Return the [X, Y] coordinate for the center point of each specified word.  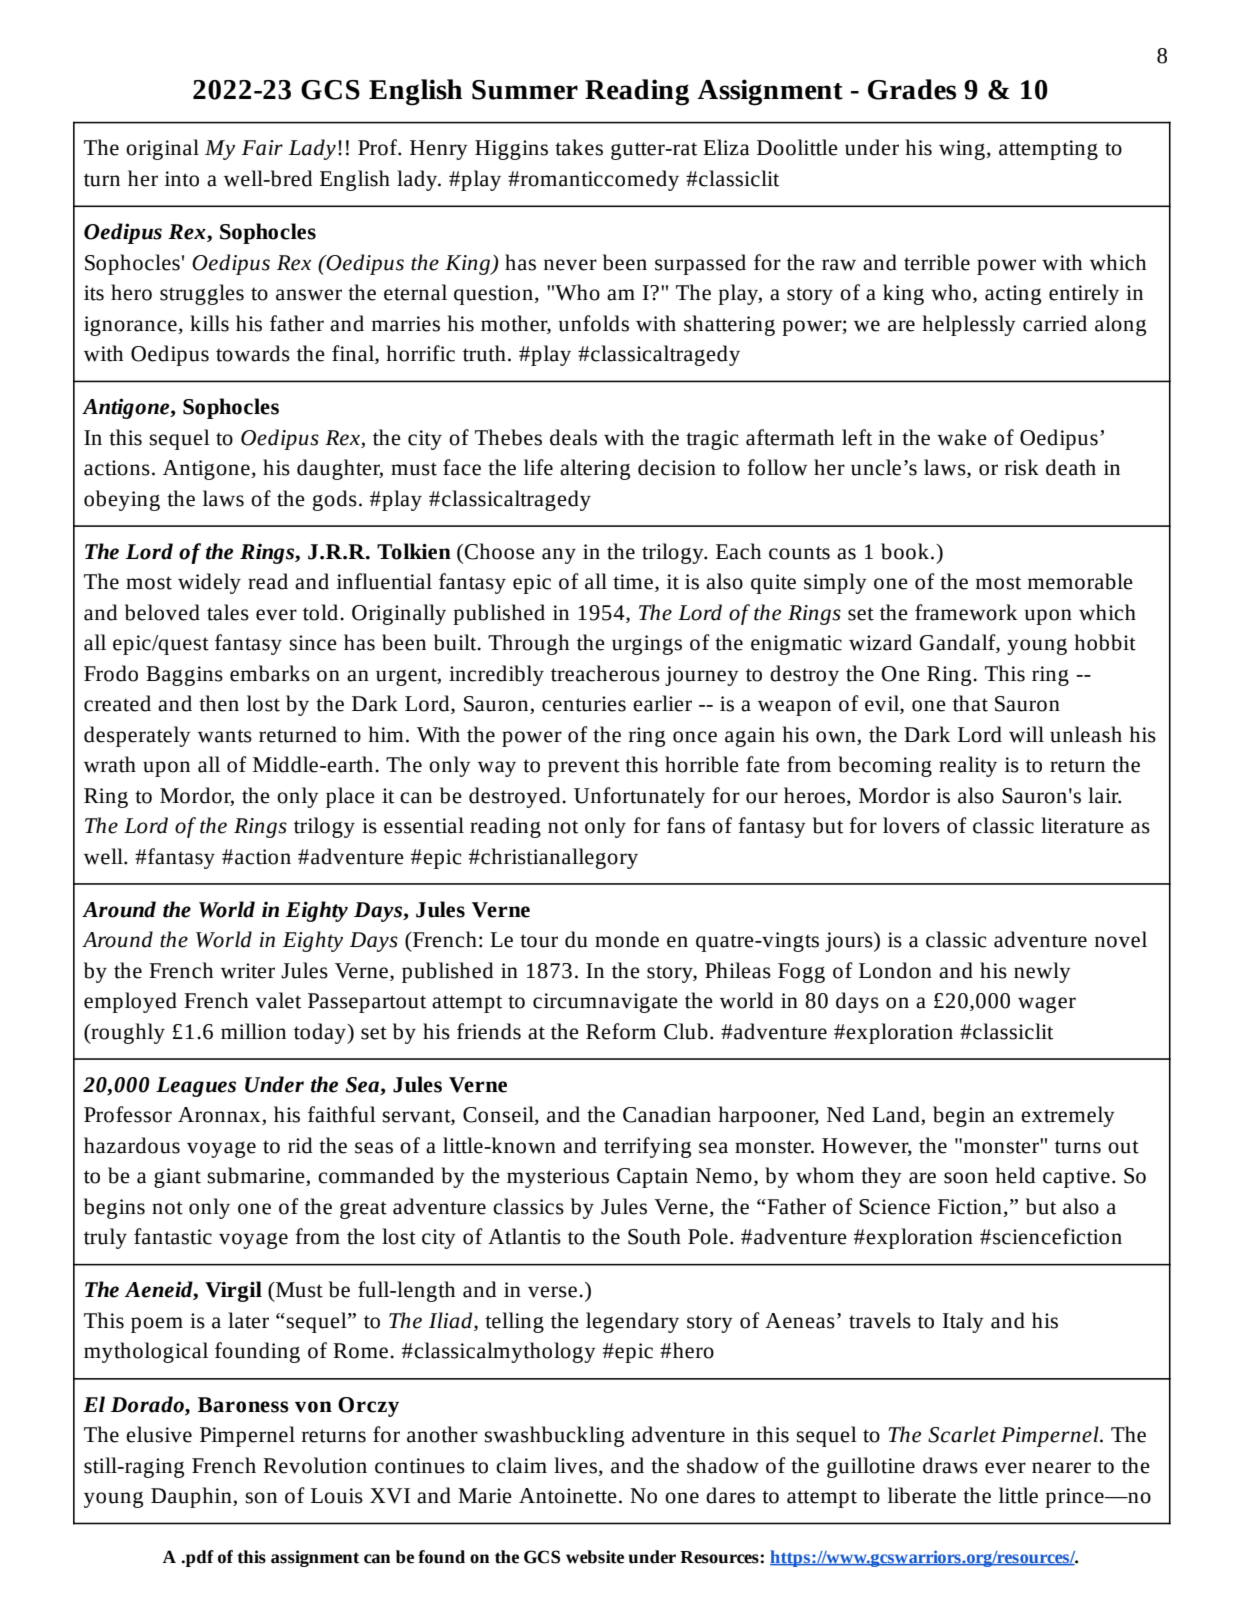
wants [225, 736]
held [1015, 1175]
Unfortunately [639, 797]
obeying [122, 500]
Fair [262, 148]
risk [1022, 467]
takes [579, 147]
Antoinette [568, 1496]
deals [573, 437]
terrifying [647, 1147]
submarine [257, 1176]
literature [1082, 825]
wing [963, 150]
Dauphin [192, 1497]
